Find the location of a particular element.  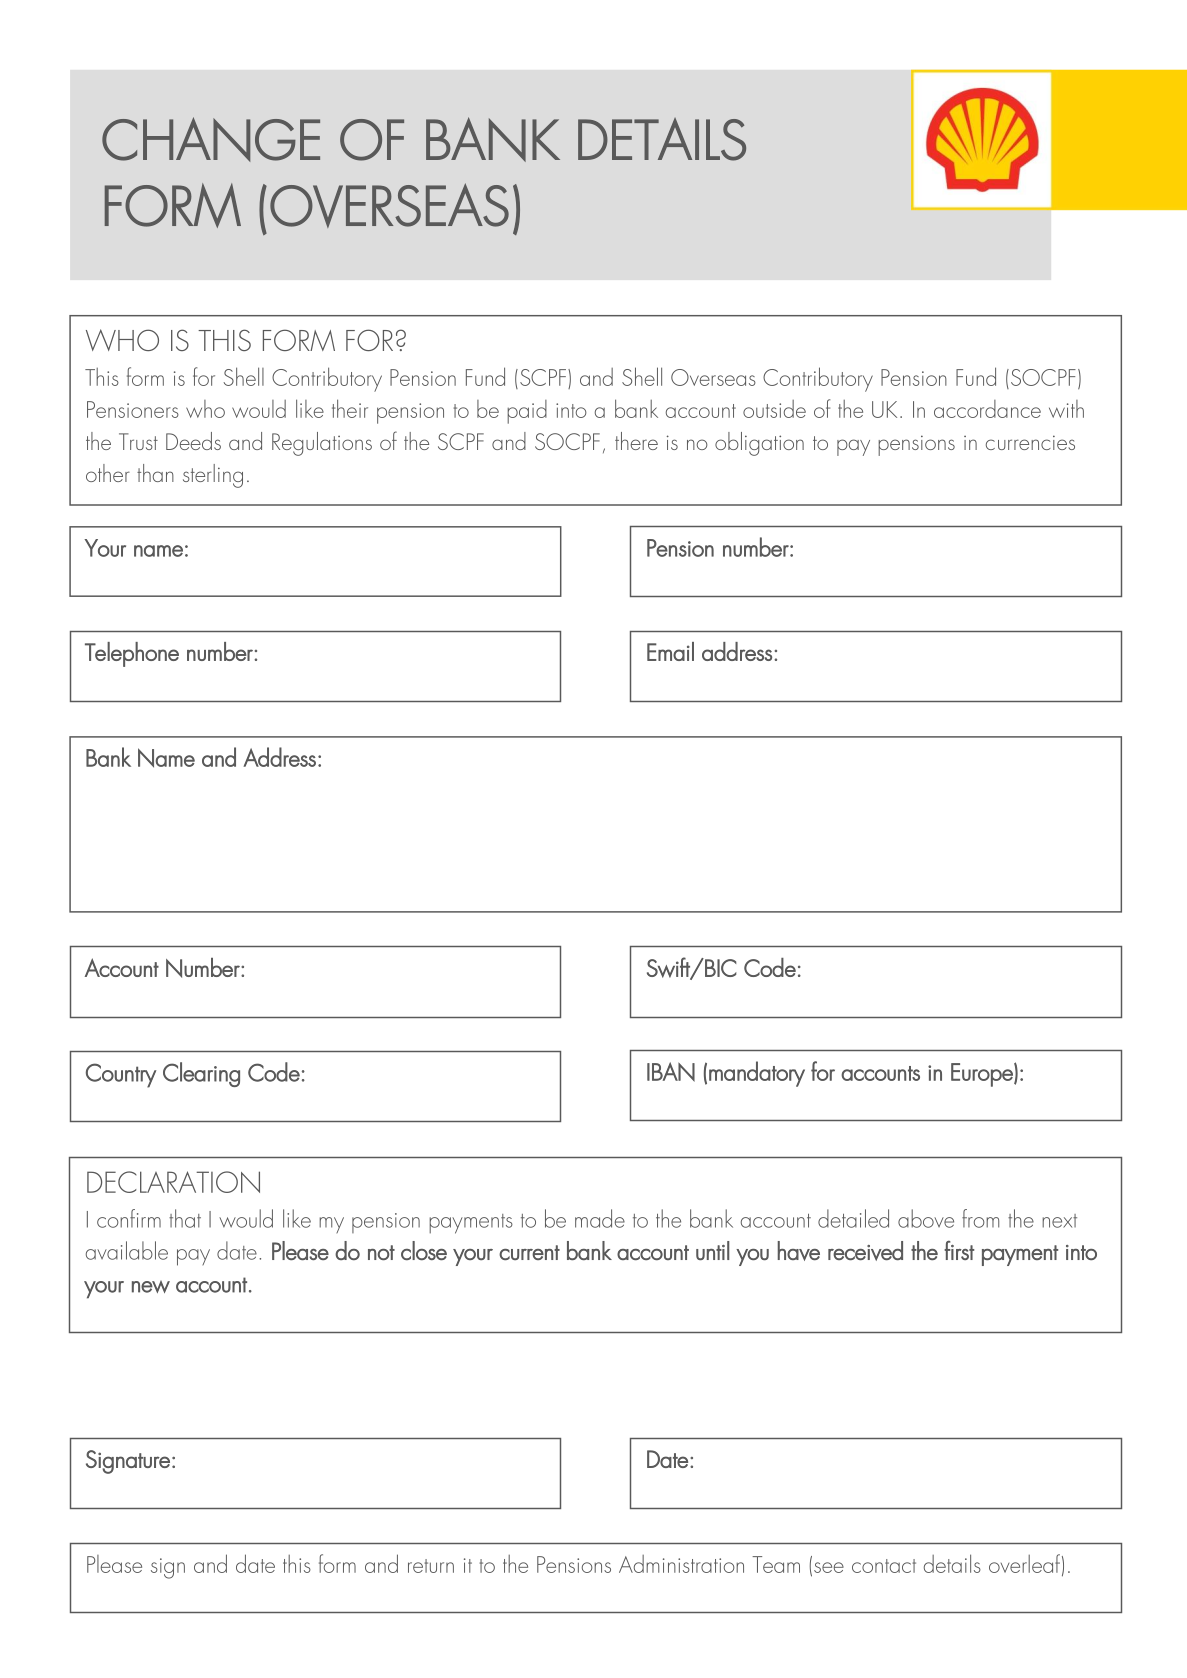

sterling is located at coordinates (213, 476).
